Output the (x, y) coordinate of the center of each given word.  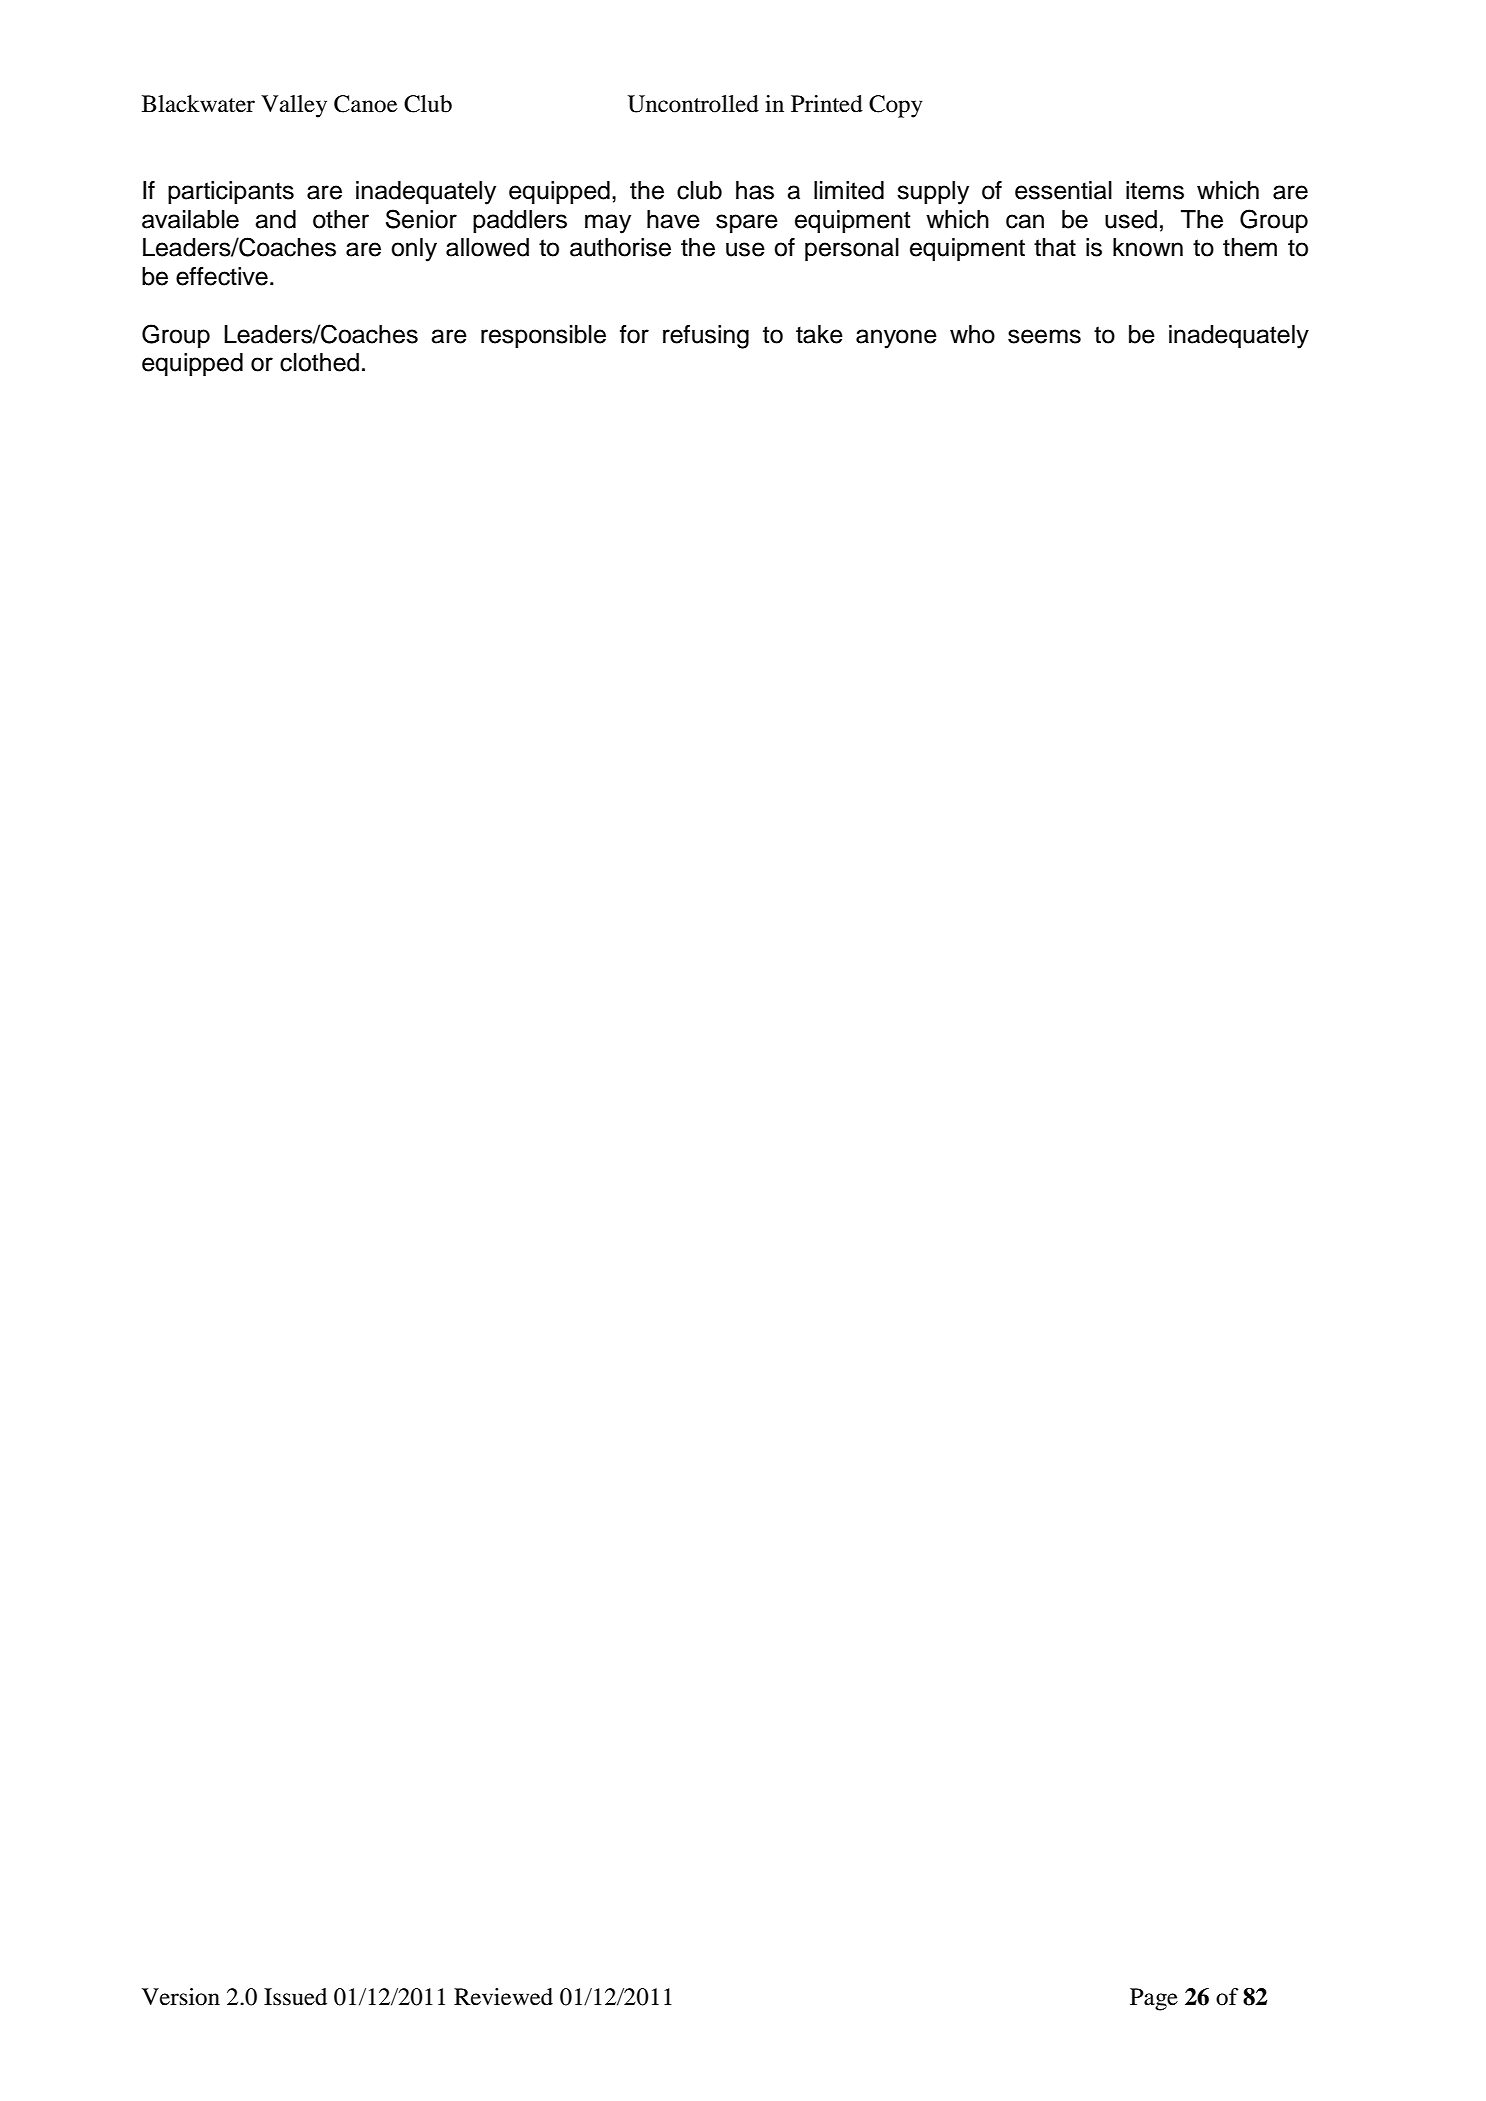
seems (1044, 336)
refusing (706, 337)
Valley (294, 106)
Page (1154, 1999)
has (755, 190)
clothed (319, 362)
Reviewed (503, 1997)
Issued (295, 1997)
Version (181, 1997)
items (1155, 190)
